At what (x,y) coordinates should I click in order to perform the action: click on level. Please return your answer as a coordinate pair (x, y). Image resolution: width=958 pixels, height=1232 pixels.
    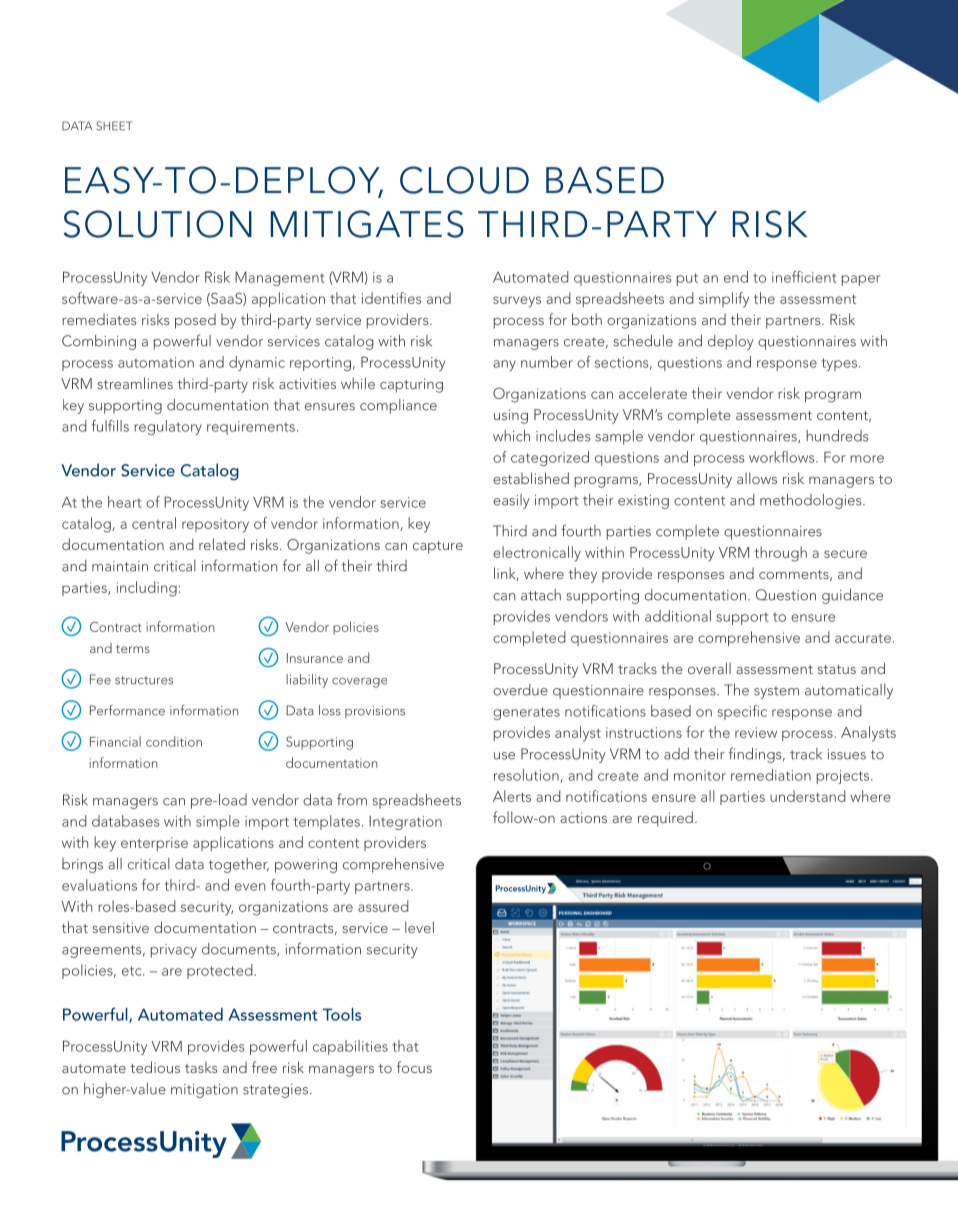
    Looking at the image, I should click on (419, 927).
